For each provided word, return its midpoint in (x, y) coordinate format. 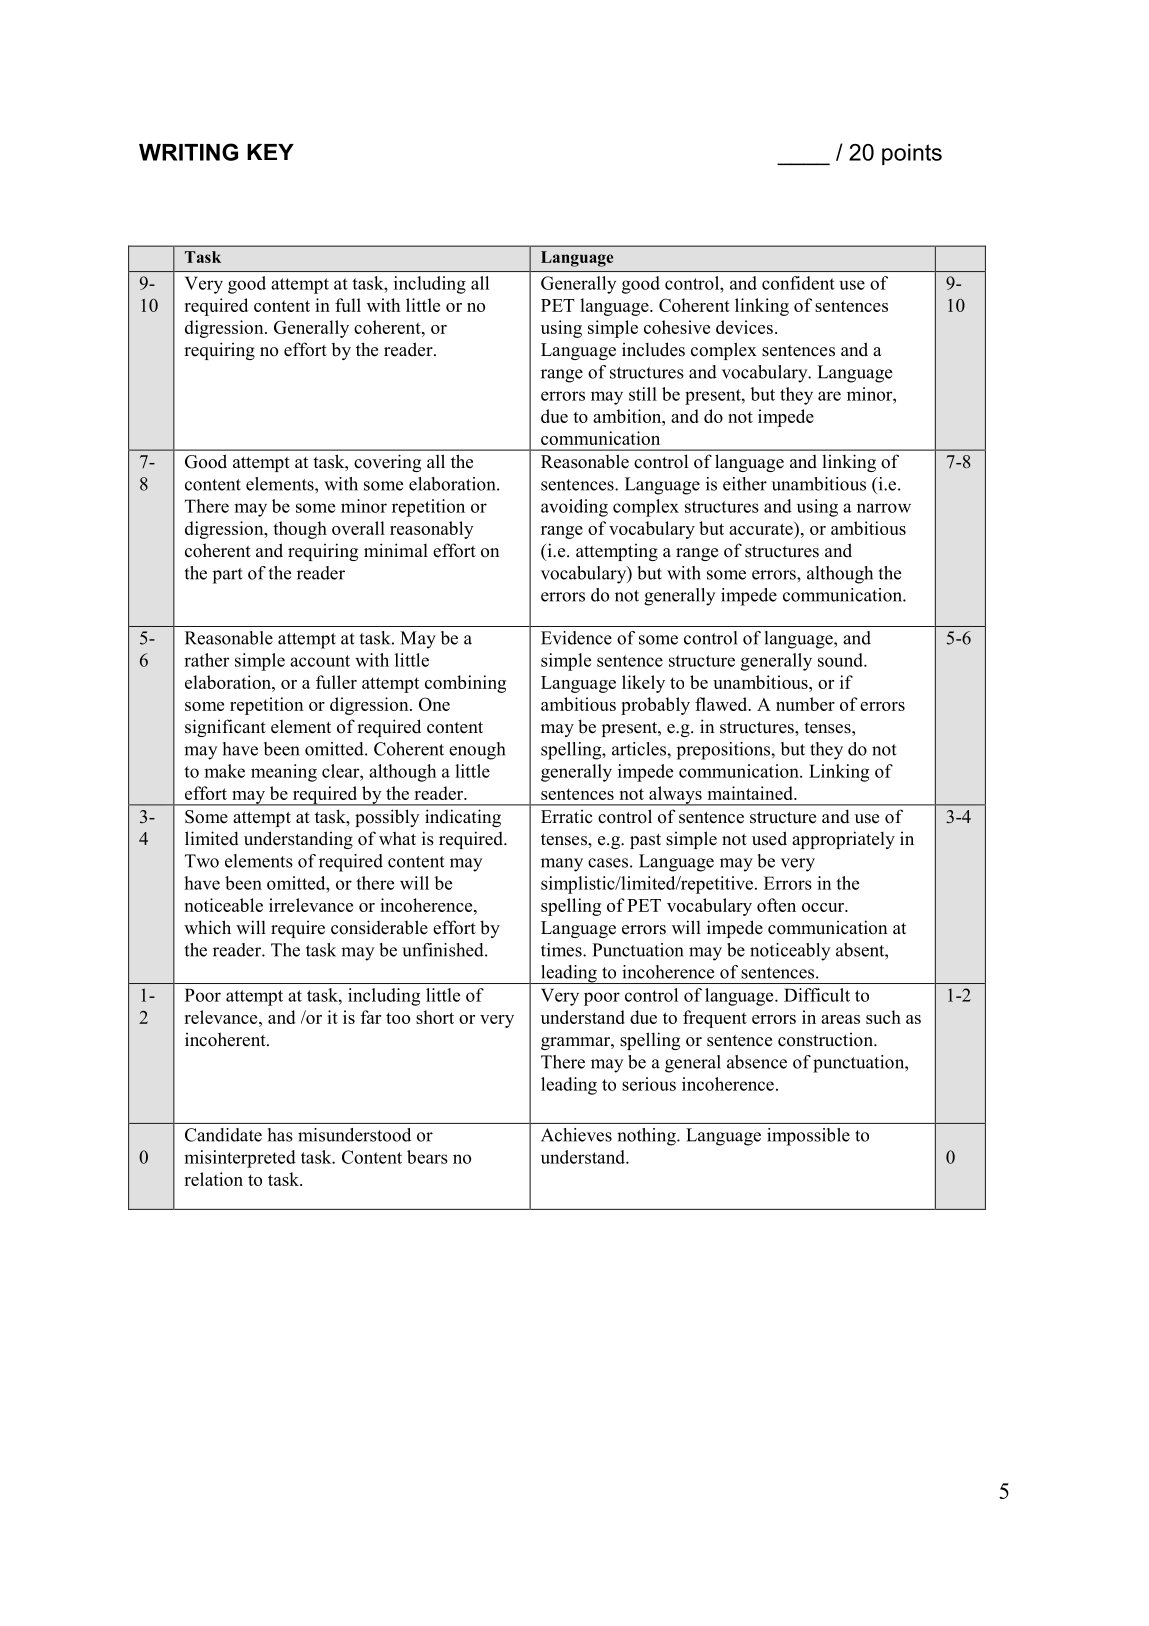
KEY (270, 152)
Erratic (566, 817)
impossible (808, 1137)
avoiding (574, 508)
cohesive (677, 327)
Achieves (576, 1135)
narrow (884, 508)
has (280, 1135)
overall (358, 528)
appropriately (843, 840)
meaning (284, 773)
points (912, 154)
